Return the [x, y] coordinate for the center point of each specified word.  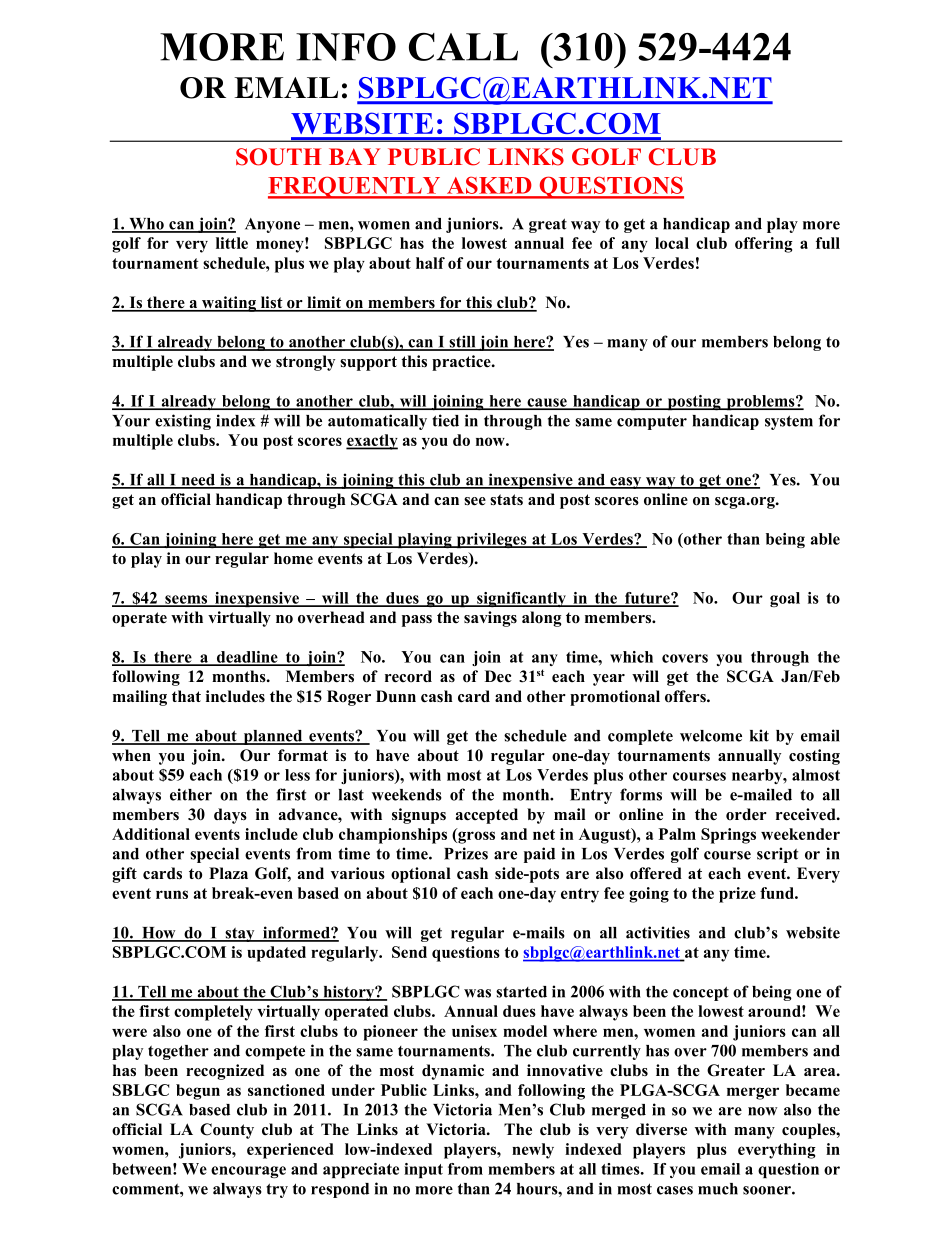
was [477, 993]
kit [759, 735]
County [227, 1131]
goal [785, 599]
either [191, 794]
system [789, 422]
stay [240, 935]
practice [462, 363]
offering [764, 245]
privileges [491, 540]
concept [701, 993]
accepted [487, 816]
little [232, 243]
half [430, 263]
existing [183, 422]
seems [186, 600]
